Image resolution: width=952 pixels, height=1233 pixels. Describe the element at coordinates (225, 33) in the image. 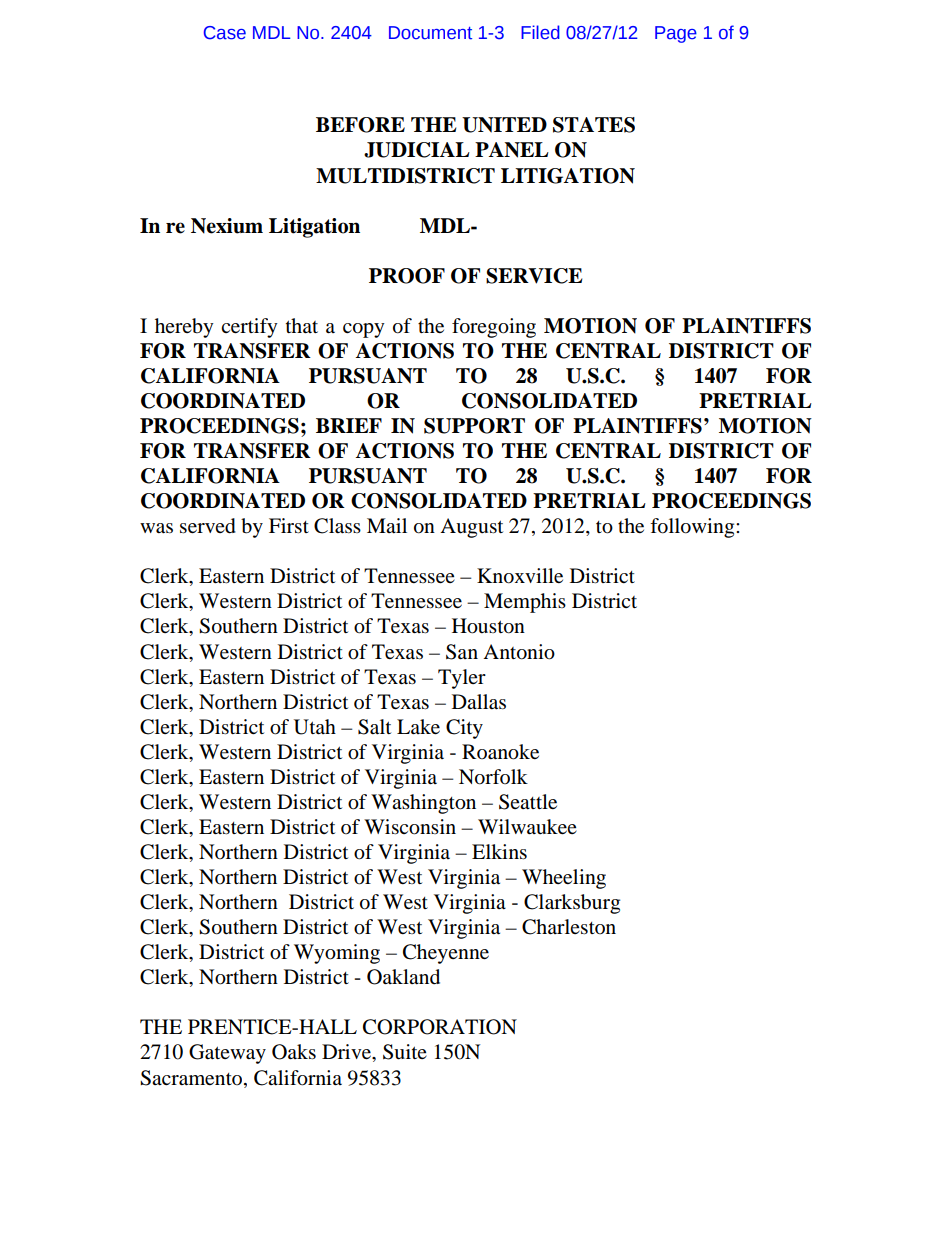

I see `Case` at that location.
